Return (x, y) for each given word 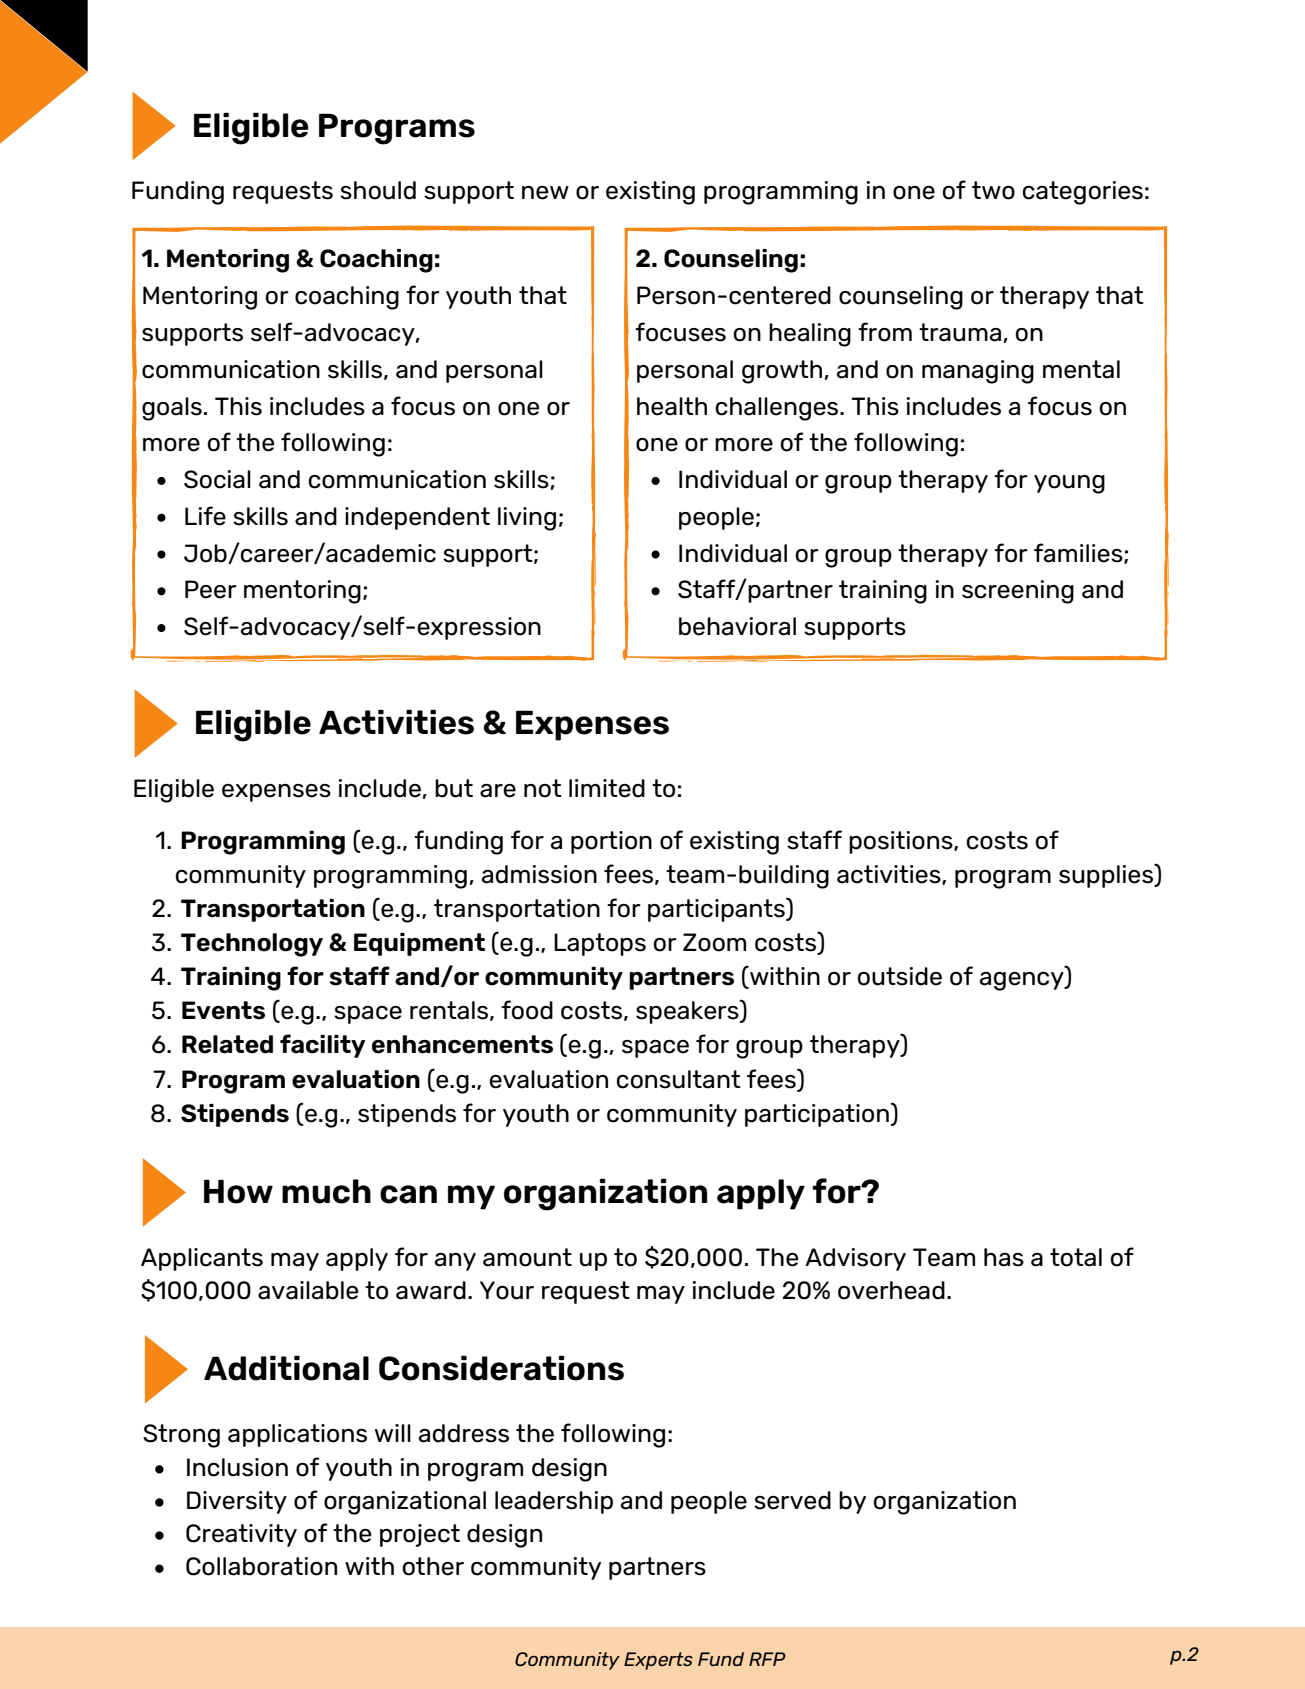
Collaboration (261, 1566)
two (993, 190)
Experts (658, 1661)
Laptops (600, 944)
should (378, 190)
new (545, 193)
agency (1023, 981)
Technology (252, 945)
